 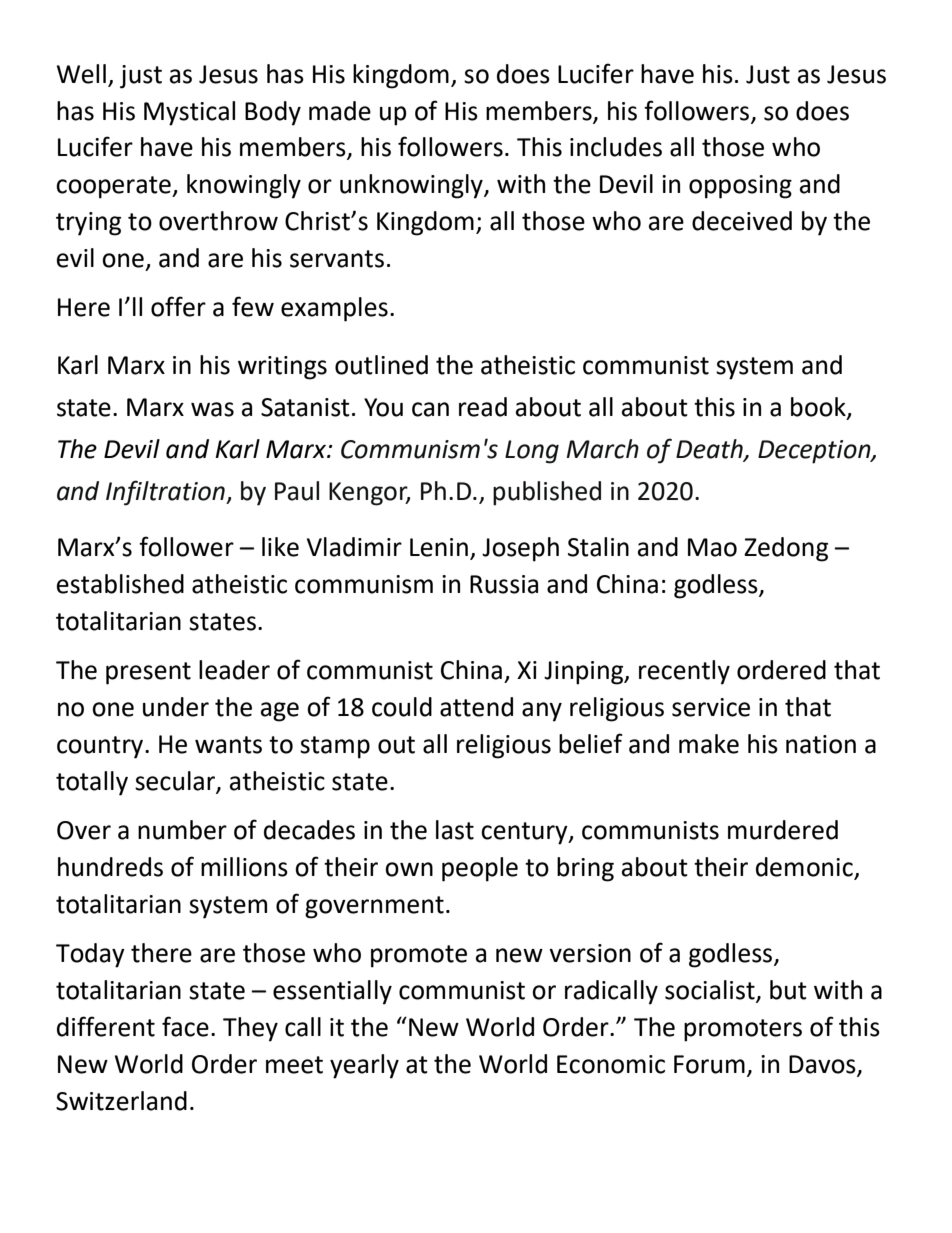 I want to click on Mao, so click(x=712, y=547).
